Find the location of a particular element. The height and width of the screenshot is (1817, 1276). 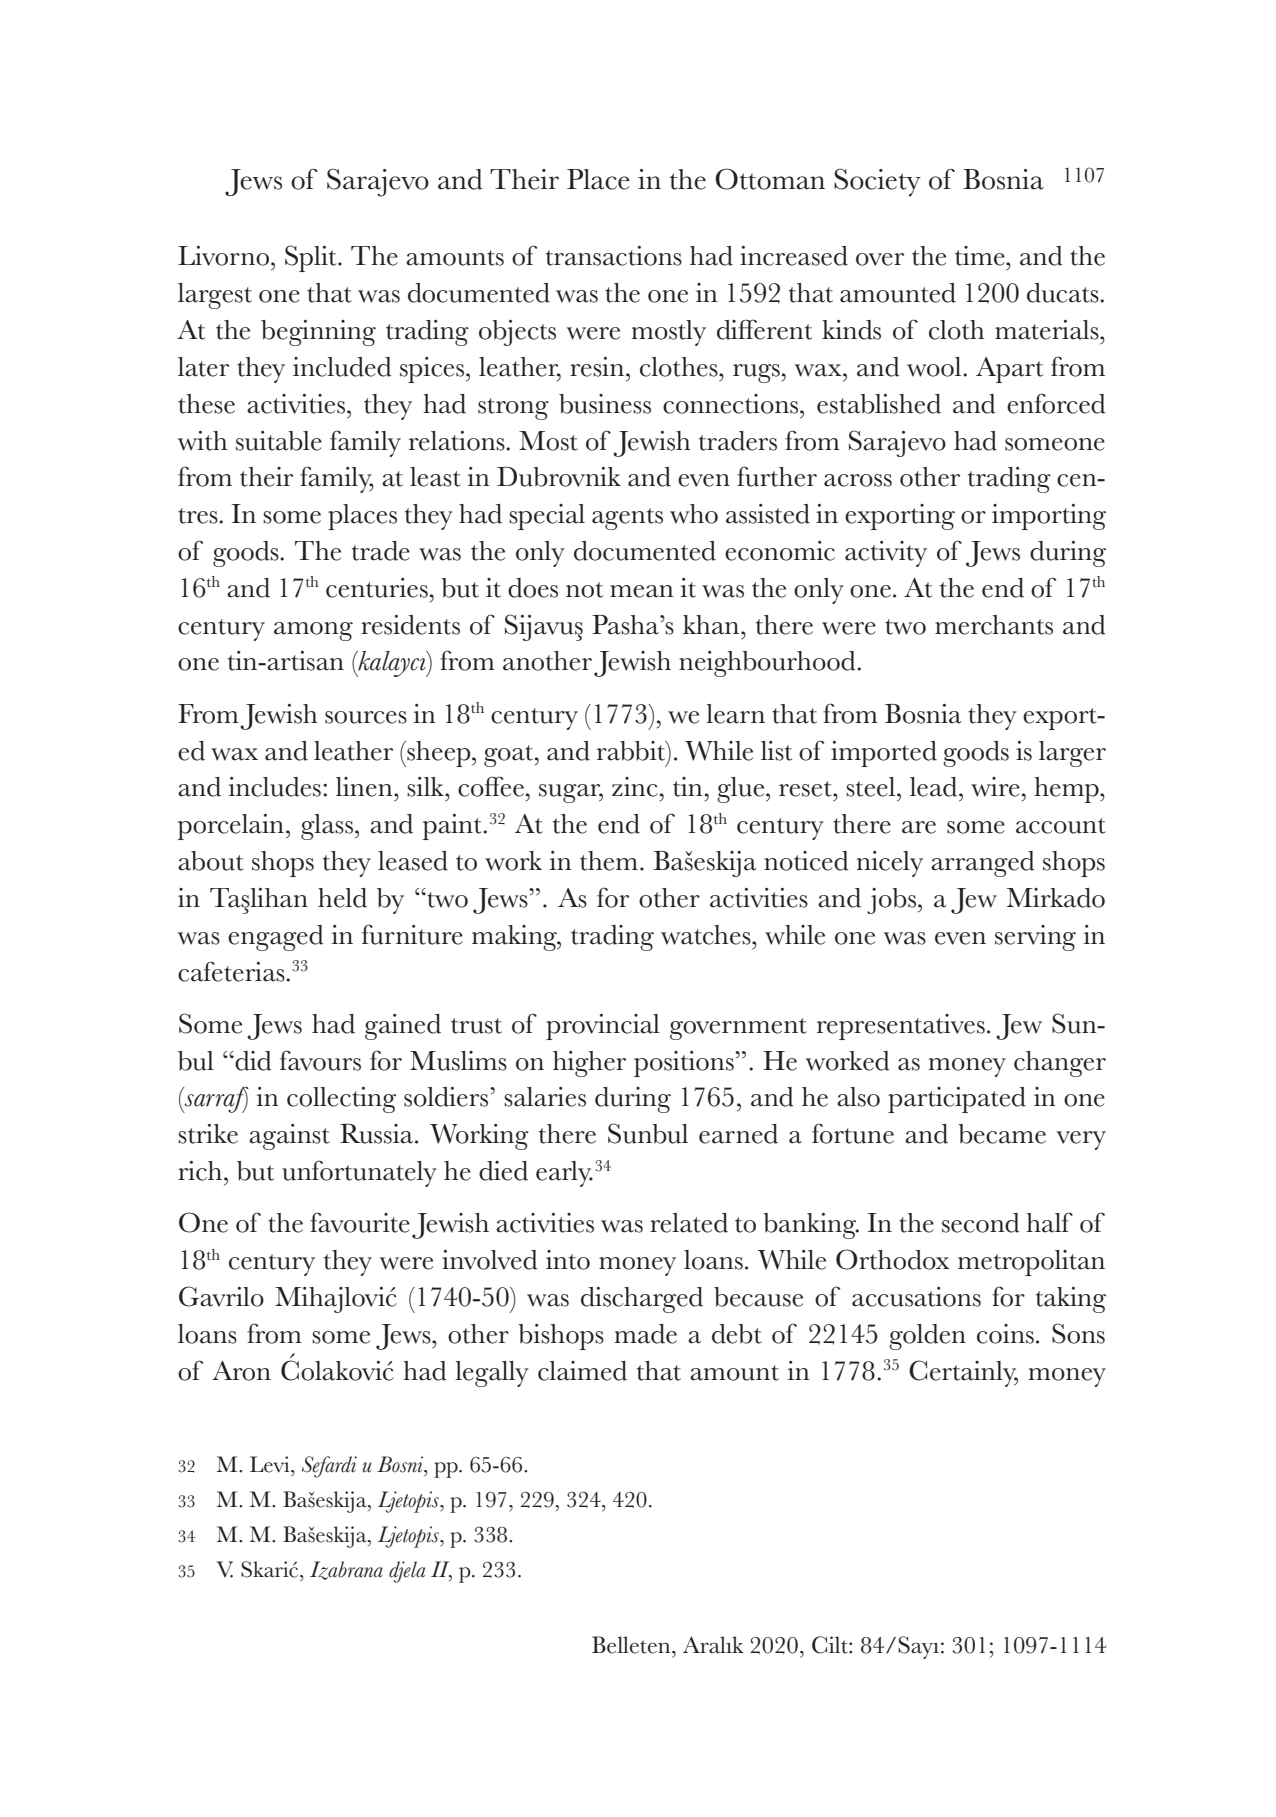

time is located at coordinates (981, 256).
